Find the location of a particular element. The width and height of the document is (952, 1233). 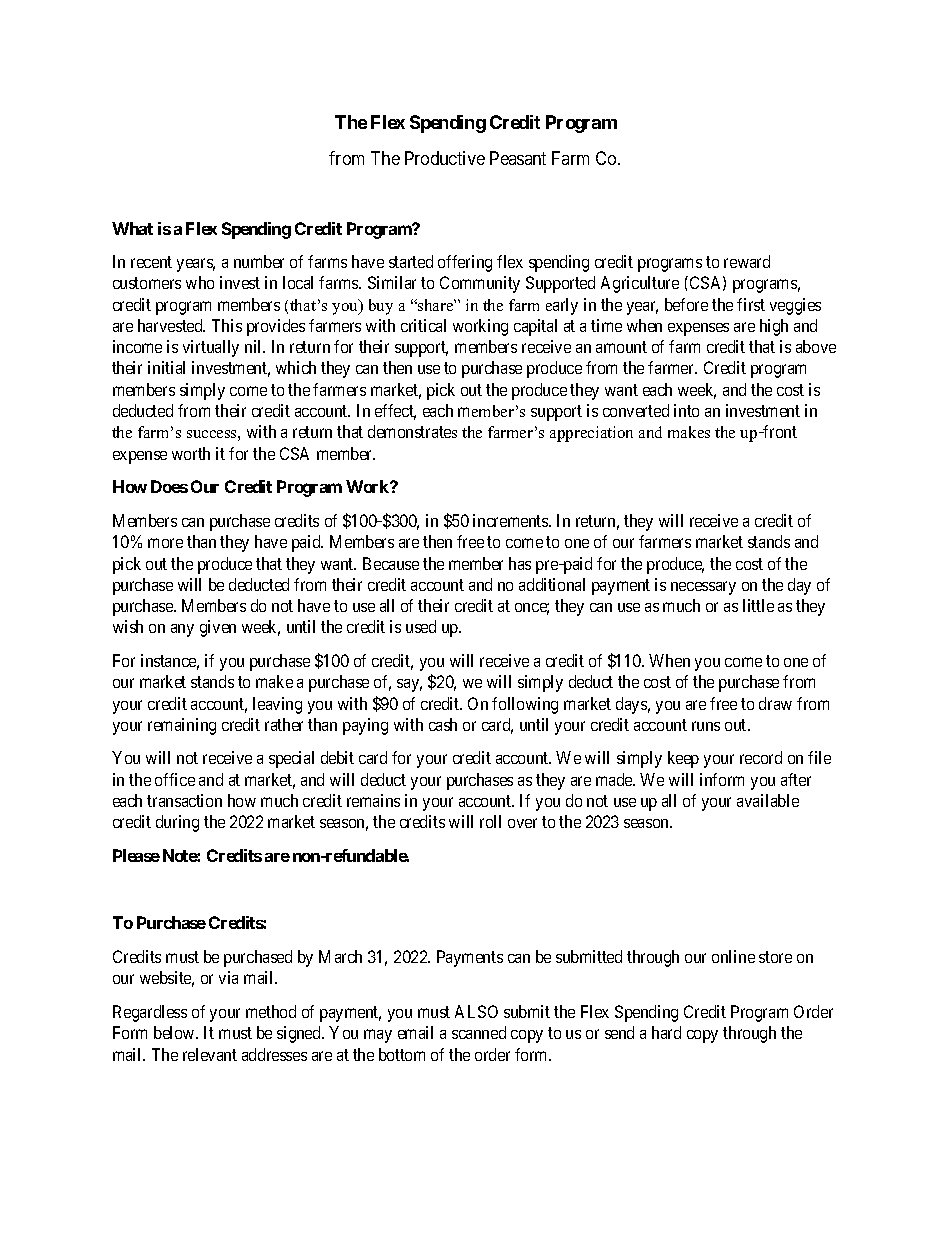

roll is located at coordinates (490, 821).
